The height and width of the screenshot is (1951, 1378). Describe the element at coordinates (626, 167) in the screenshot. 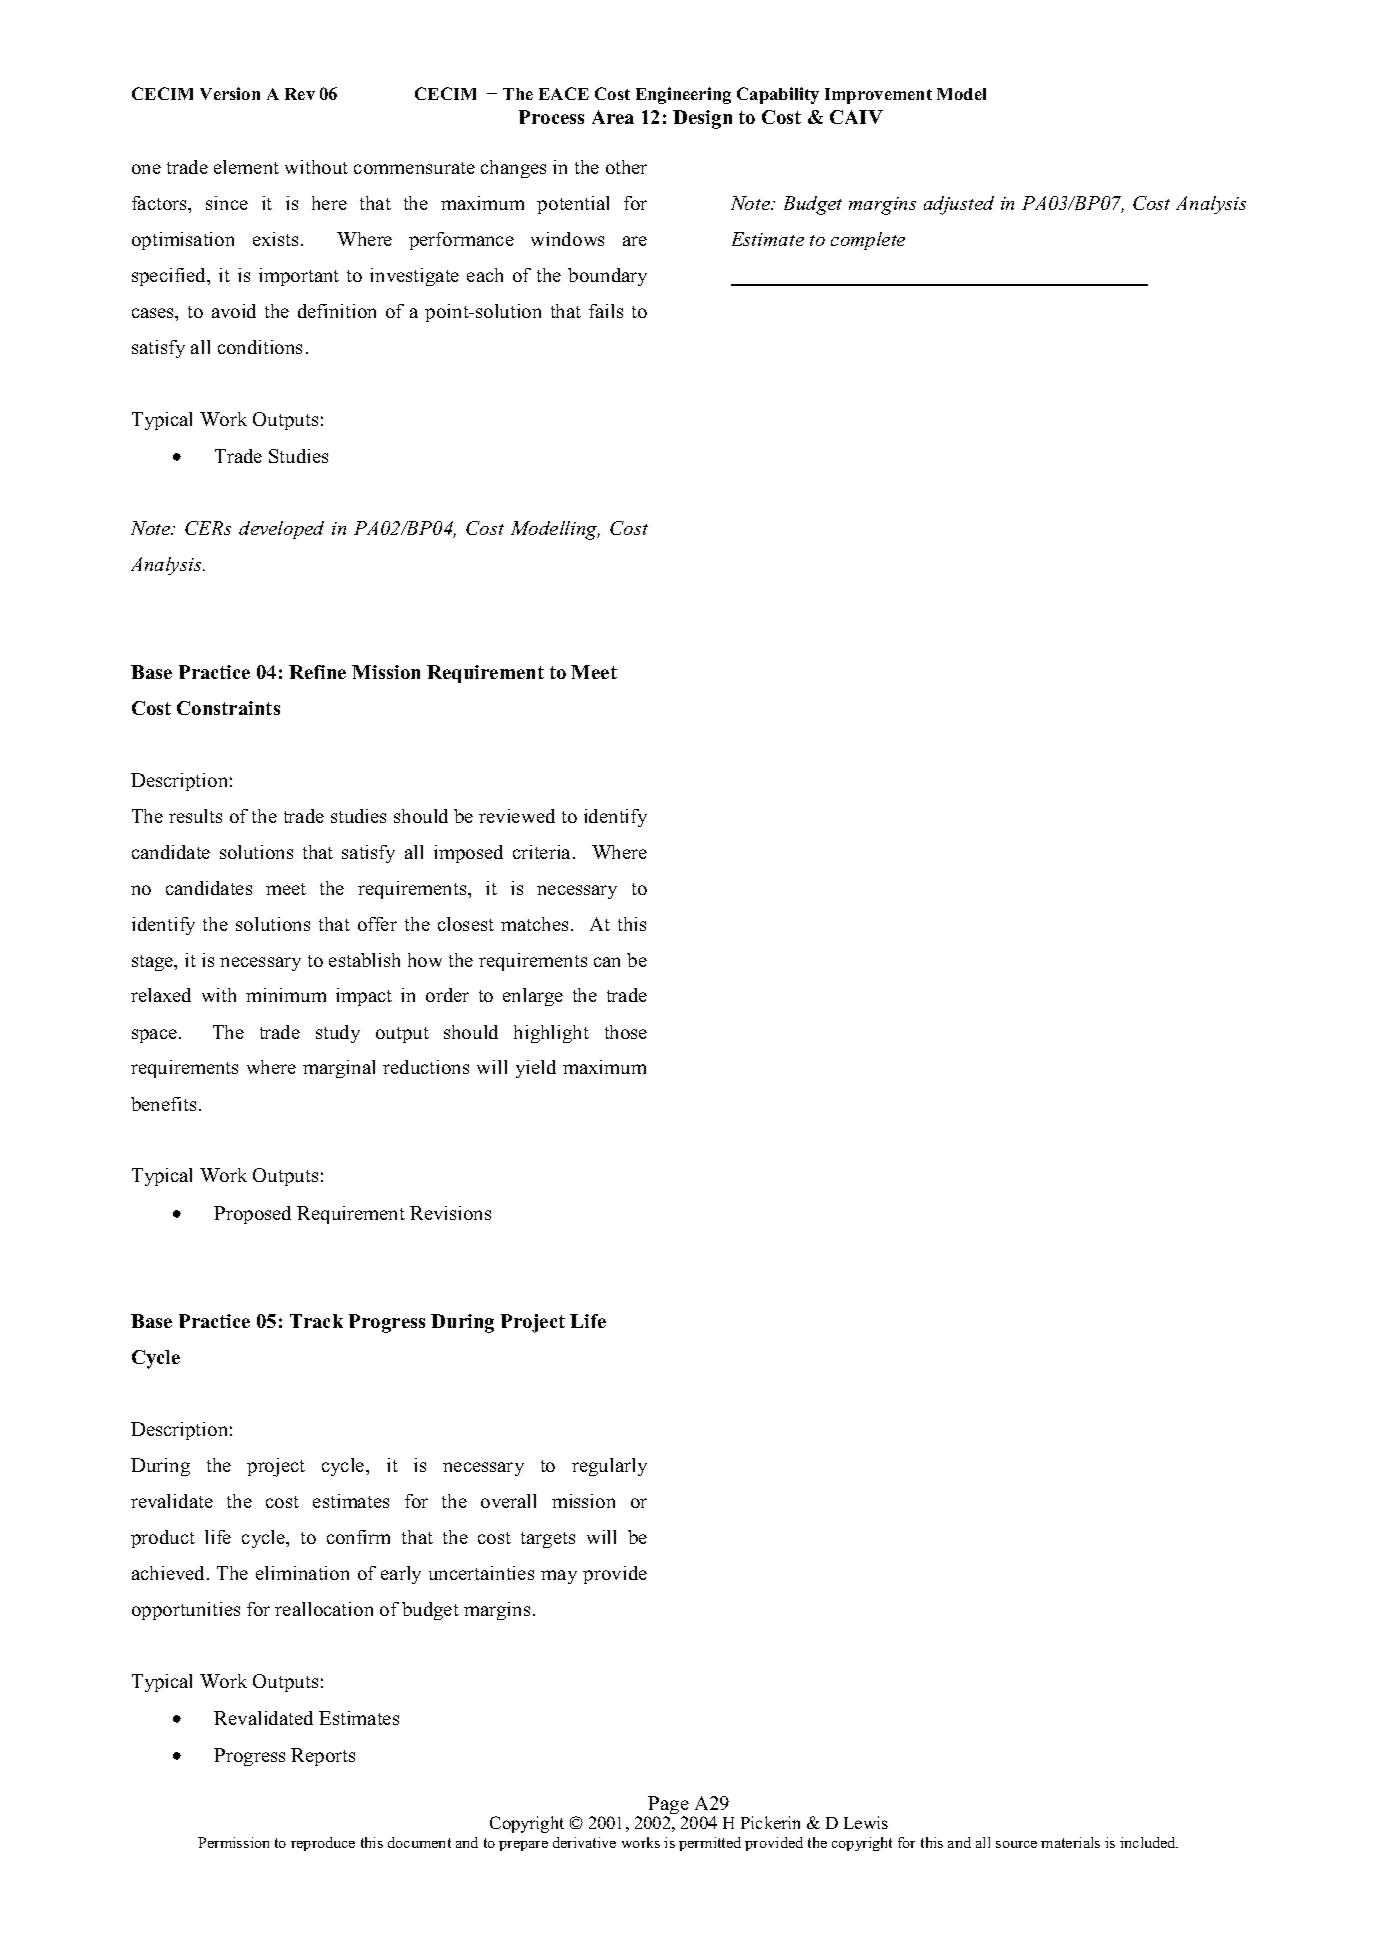

I see `other` at that location.
